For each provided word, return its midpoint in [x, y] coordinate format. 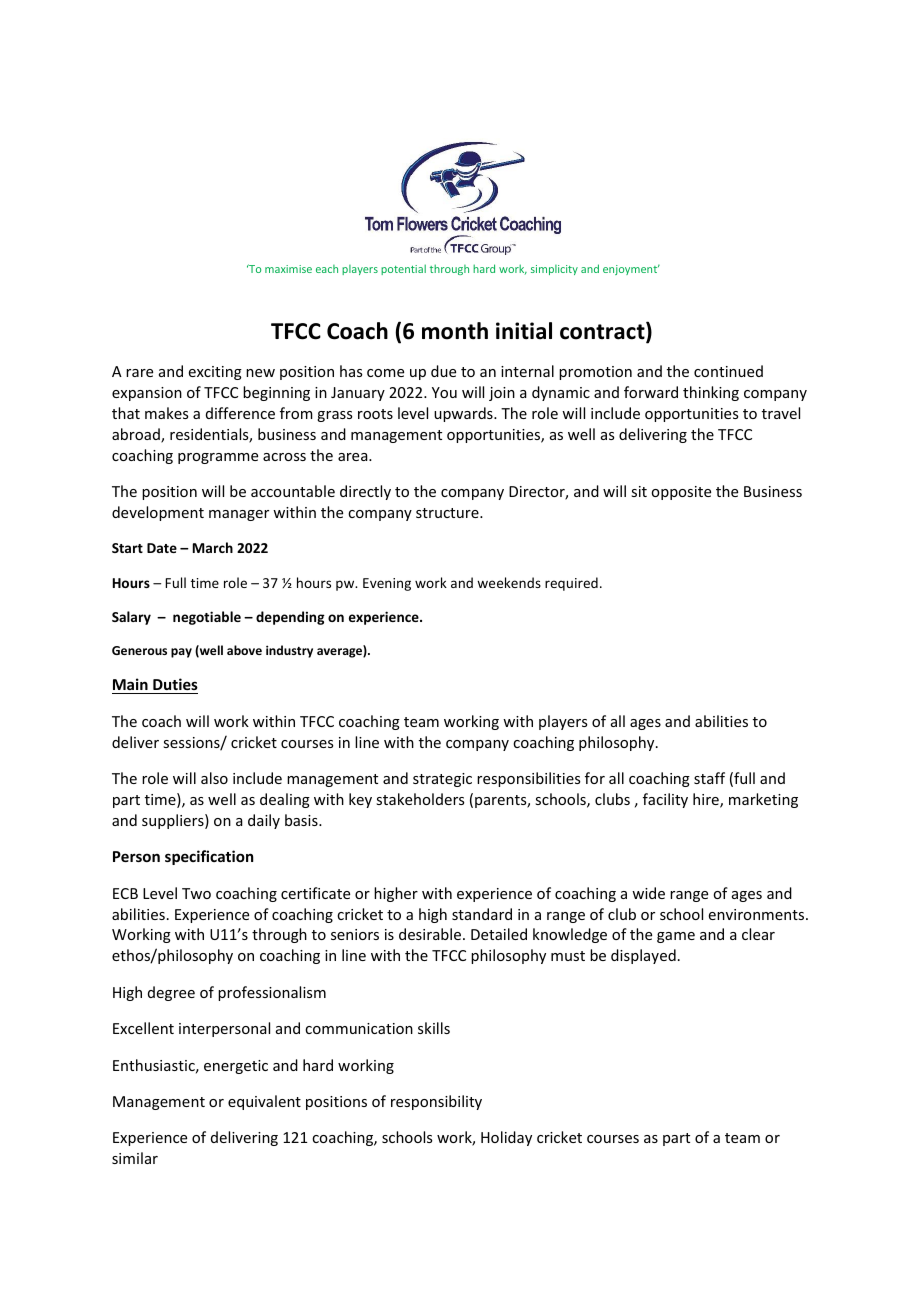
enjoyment [631, 269]
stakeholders [420, 799]
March [213, 547]
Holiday [506, 1138]
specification [209, 857]
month [455, 331]
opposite [681, 493]
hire [707, 800]
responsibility [436, 1102]
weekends [509, 582]
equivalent [264, 1102]
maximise [288, 269]
